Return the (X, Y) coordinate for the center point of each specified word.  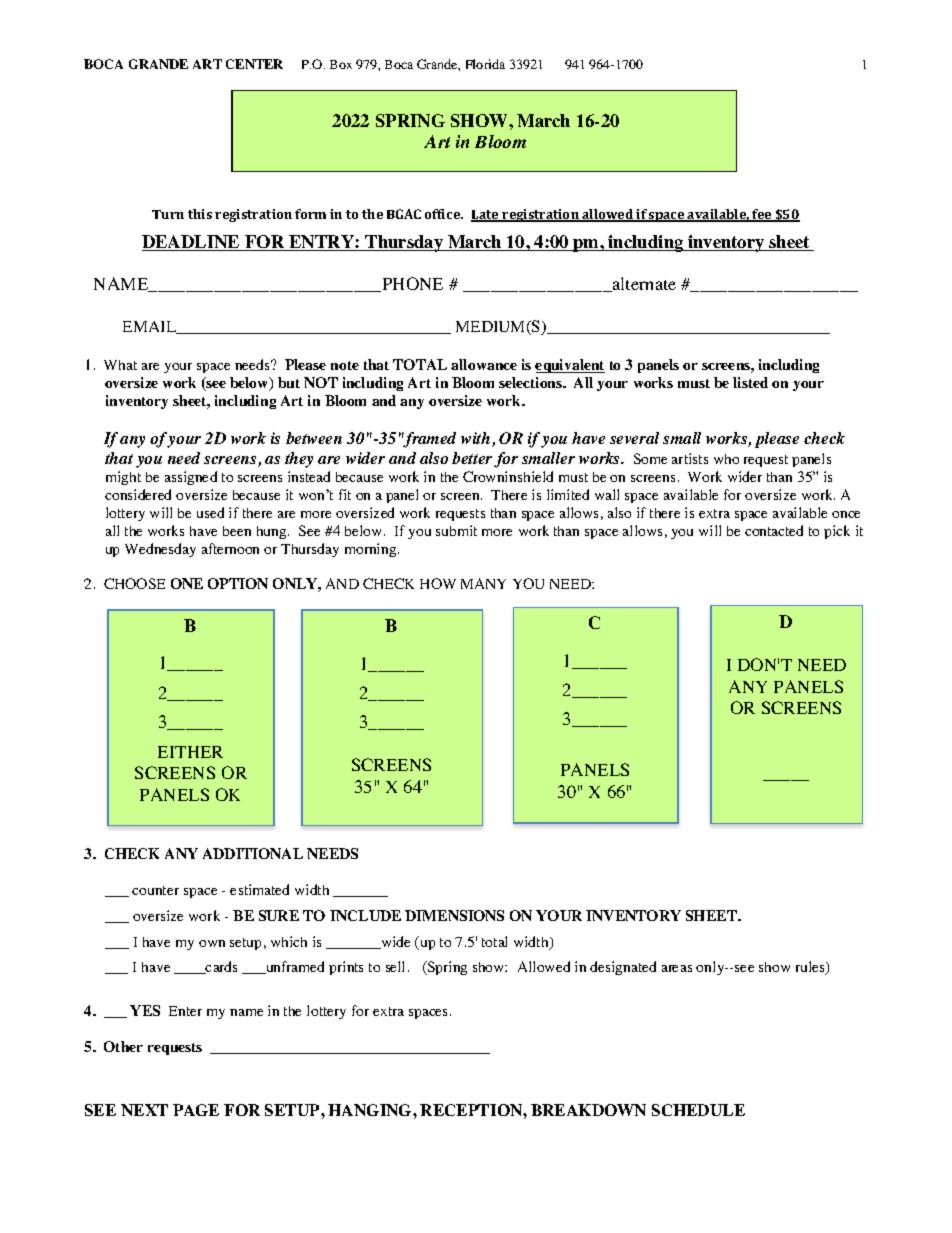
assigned (191, 478)
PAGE (196, 1110)
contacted (774, 530)
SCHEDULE (698, 1110)
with (477, 439)
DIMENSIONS (454, 915)
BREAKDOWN (588, 1110)
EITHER (190, 752)
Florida (485, 64)
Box (341, 64)
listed (750, 382)
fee (762, 215)
